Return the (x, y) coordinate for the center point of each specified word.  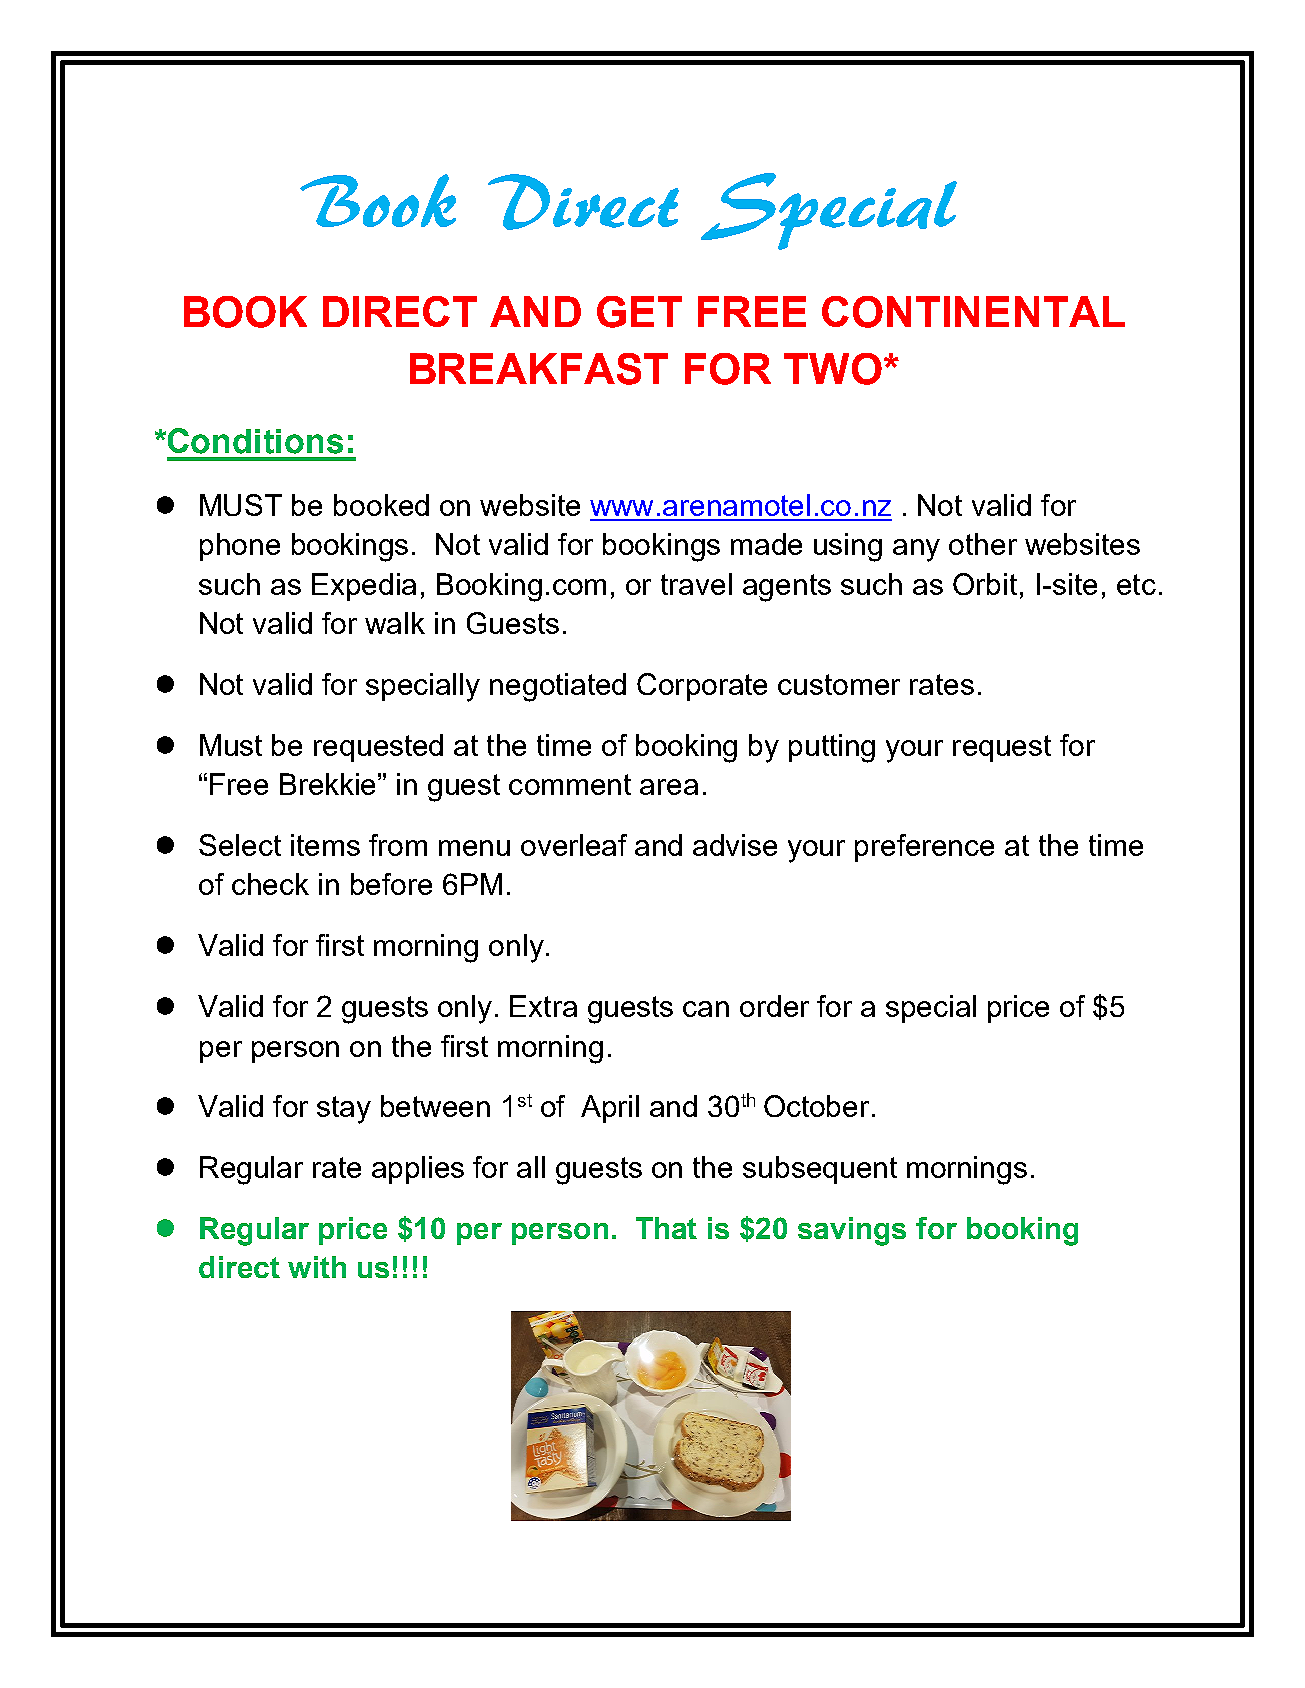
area (669, 787)
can (706, 1009)
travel (696, 584)
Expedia (364, 587)
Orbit (985, 584)
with (317, 1267)
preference (924, 848)
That (666, 1228)
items (325, 845)
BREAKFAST (539, 369)
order (774, 1006)
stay (344, 1110)
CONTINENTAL (973, 312)
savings (852, 1231)
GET (639, 312)
